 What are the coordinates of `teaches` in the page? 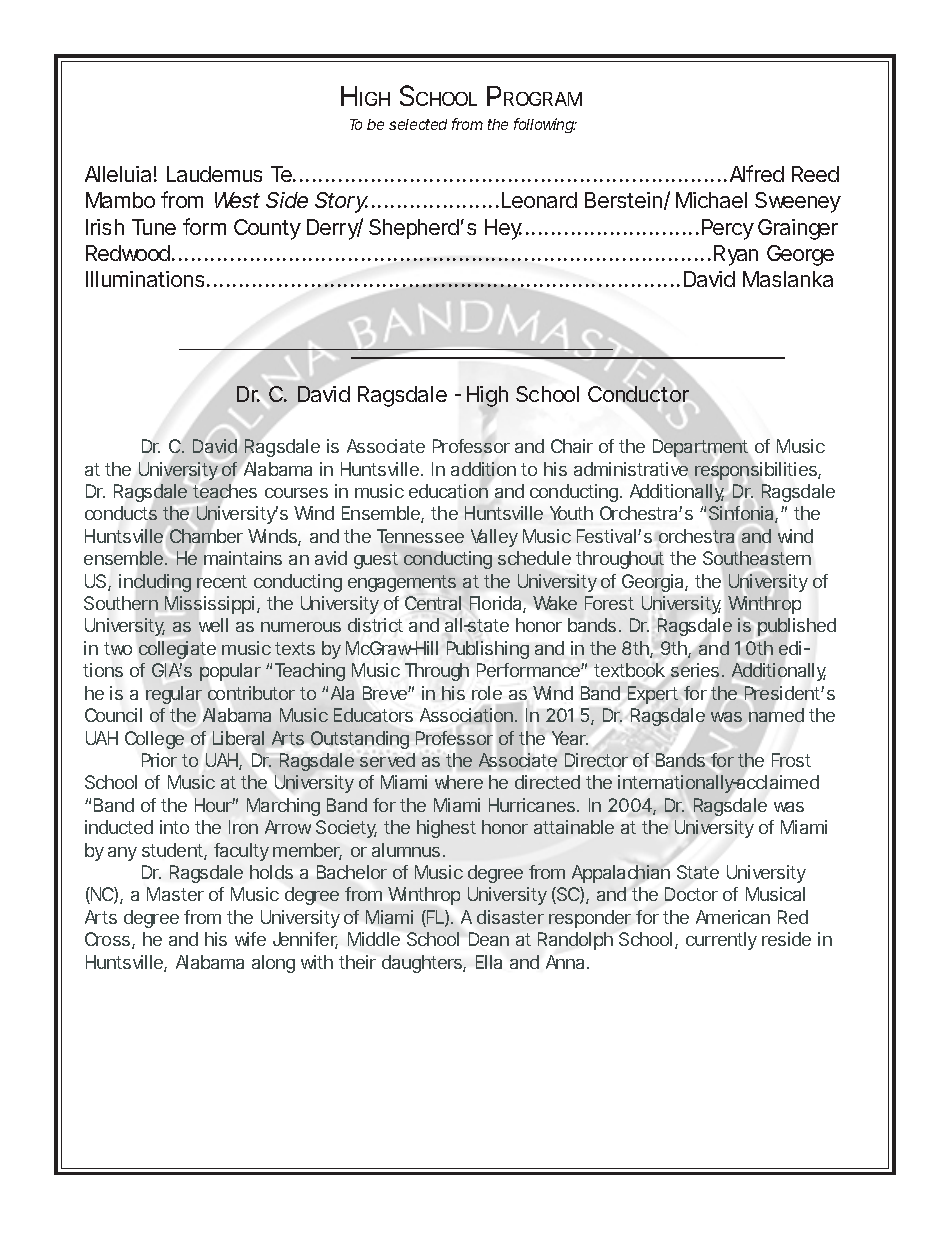 It's located at (225, 491).
